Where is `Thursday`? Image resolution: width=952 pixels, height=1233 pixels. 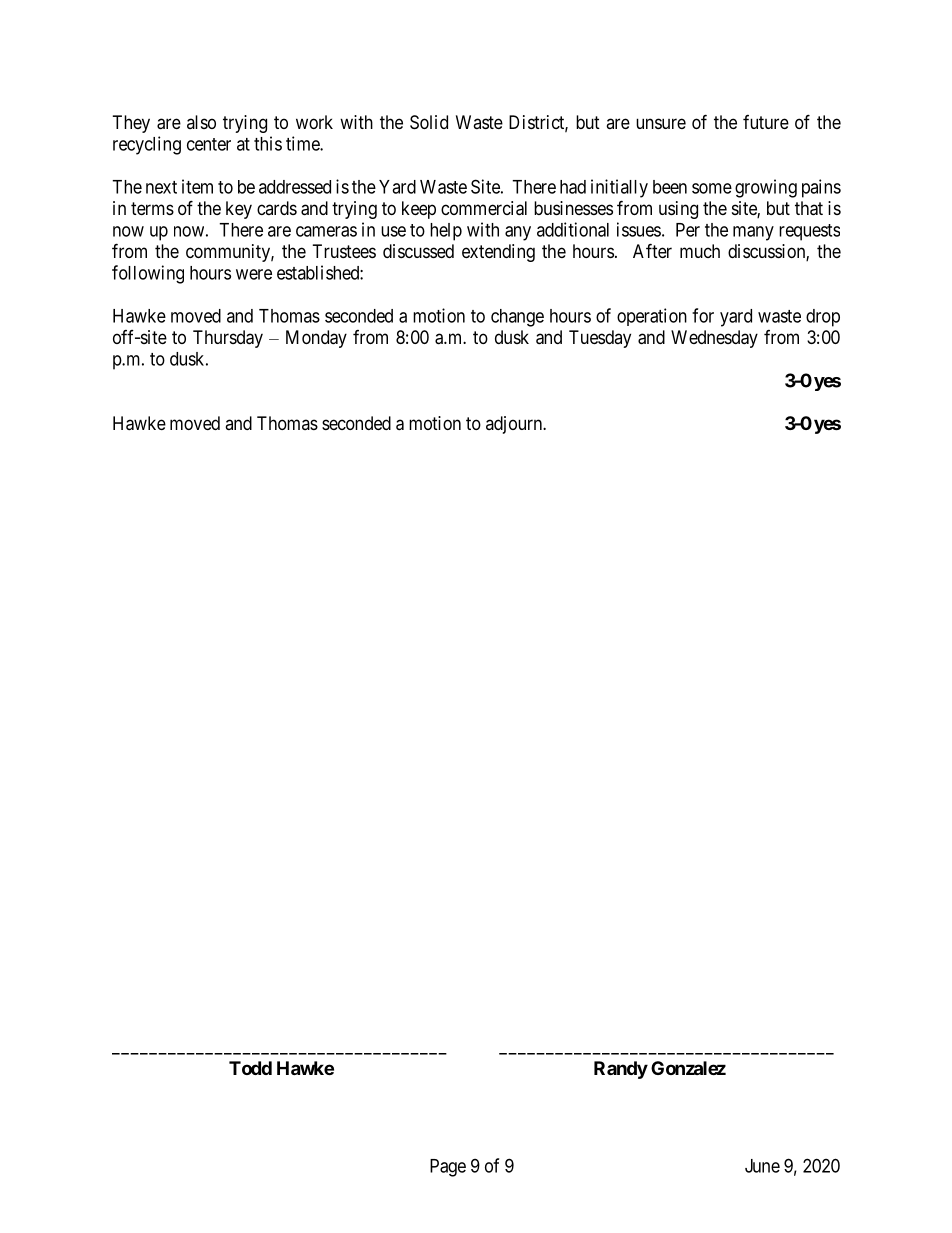
Thursday is located at coordinates (228, 339).
